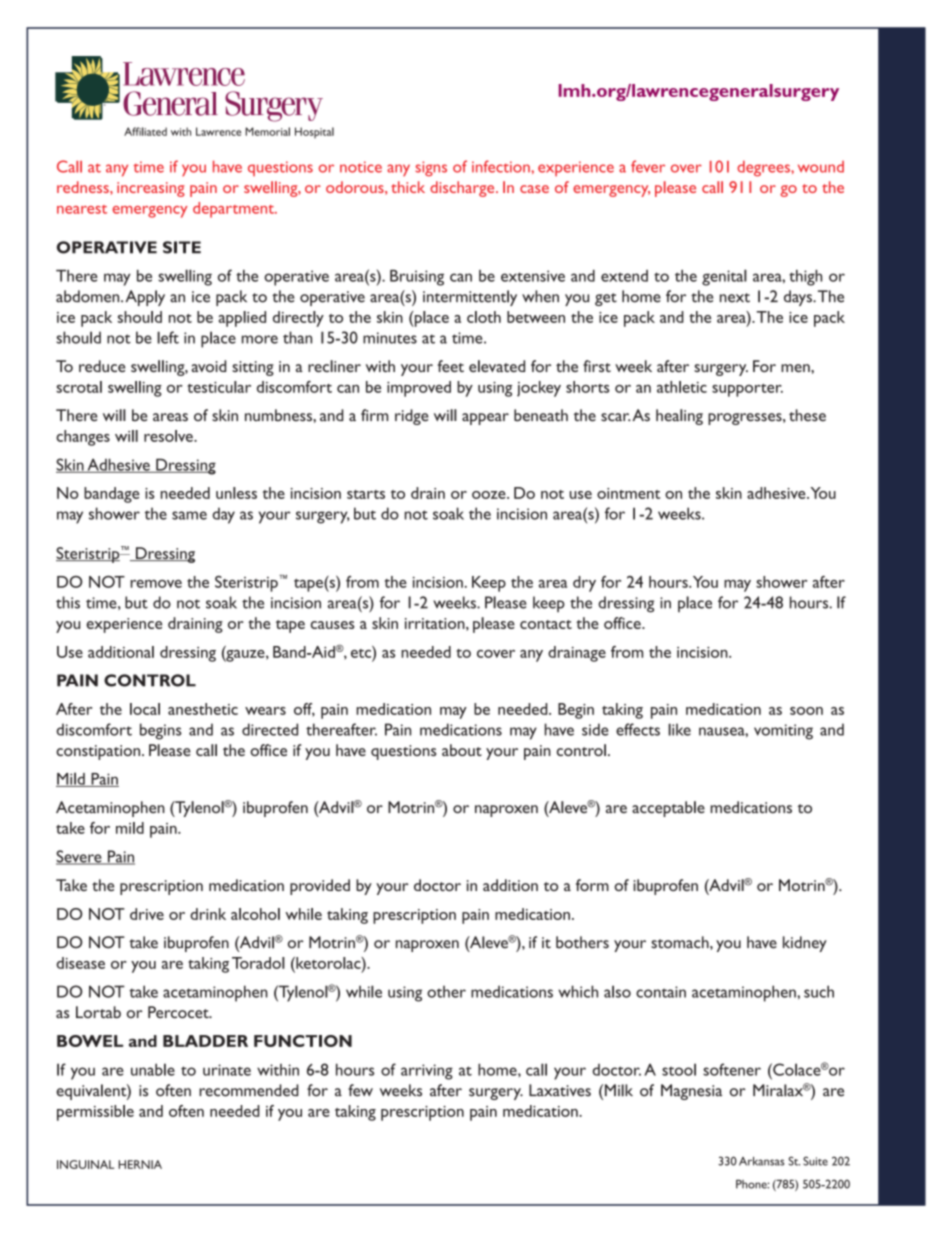 This image has height=1233, width=952. I want to click on soon, so click(806, 711).
